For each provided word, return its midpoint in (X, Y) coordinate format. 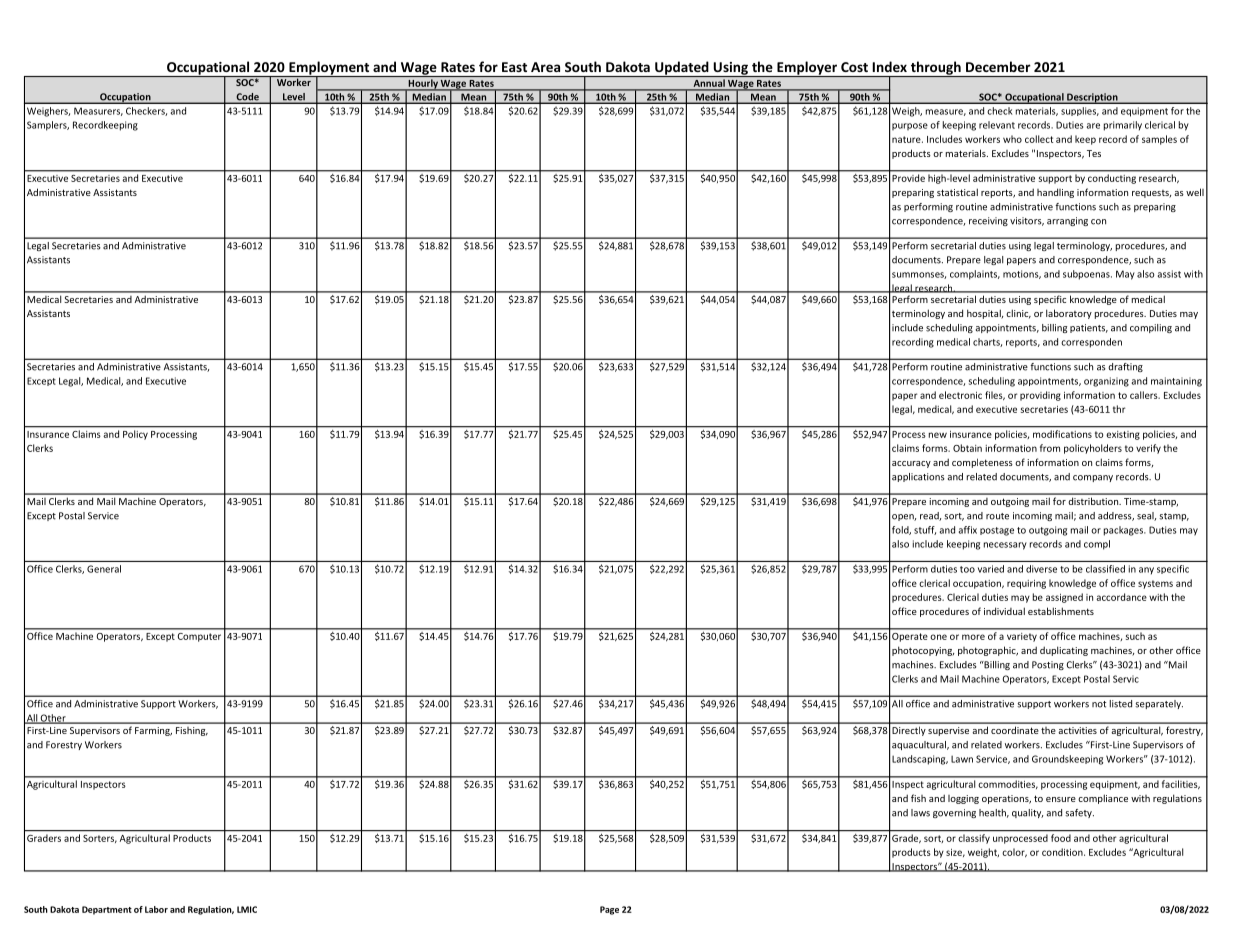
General (104, 569)
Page (609, 910)
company (1093, 478)
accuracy (911, 464)
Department (107, 910)
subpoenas (1087, 275)
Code (247, 98)
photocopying (923, 651)
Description (1092, 98)
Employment (329, 69)
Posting (1048, 665)
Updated (682, 69)
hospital (985, 314)
